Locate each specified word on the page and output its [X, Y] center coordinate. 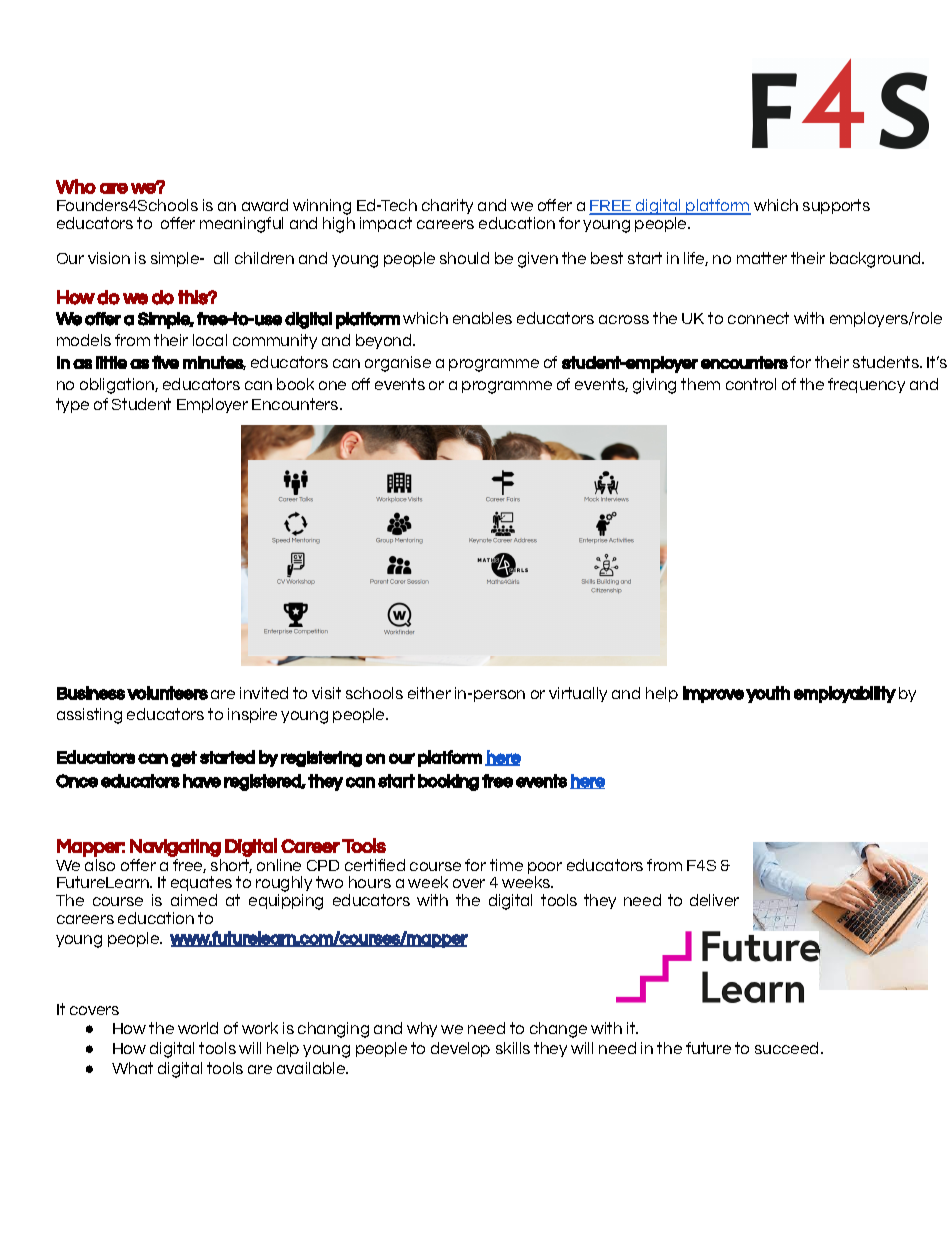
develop [460, 1049]
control [751, 384]
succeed [788, 1048]
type [72, 405]
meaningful [241, 225]
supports [836, 206]
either [429, 693]
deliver [714, 900]
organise [398, 364]
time [506, 865]
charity [447, 206]
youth [768, 694]
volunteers [167, 693]
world [198, 1028]
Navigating [175, 848]
